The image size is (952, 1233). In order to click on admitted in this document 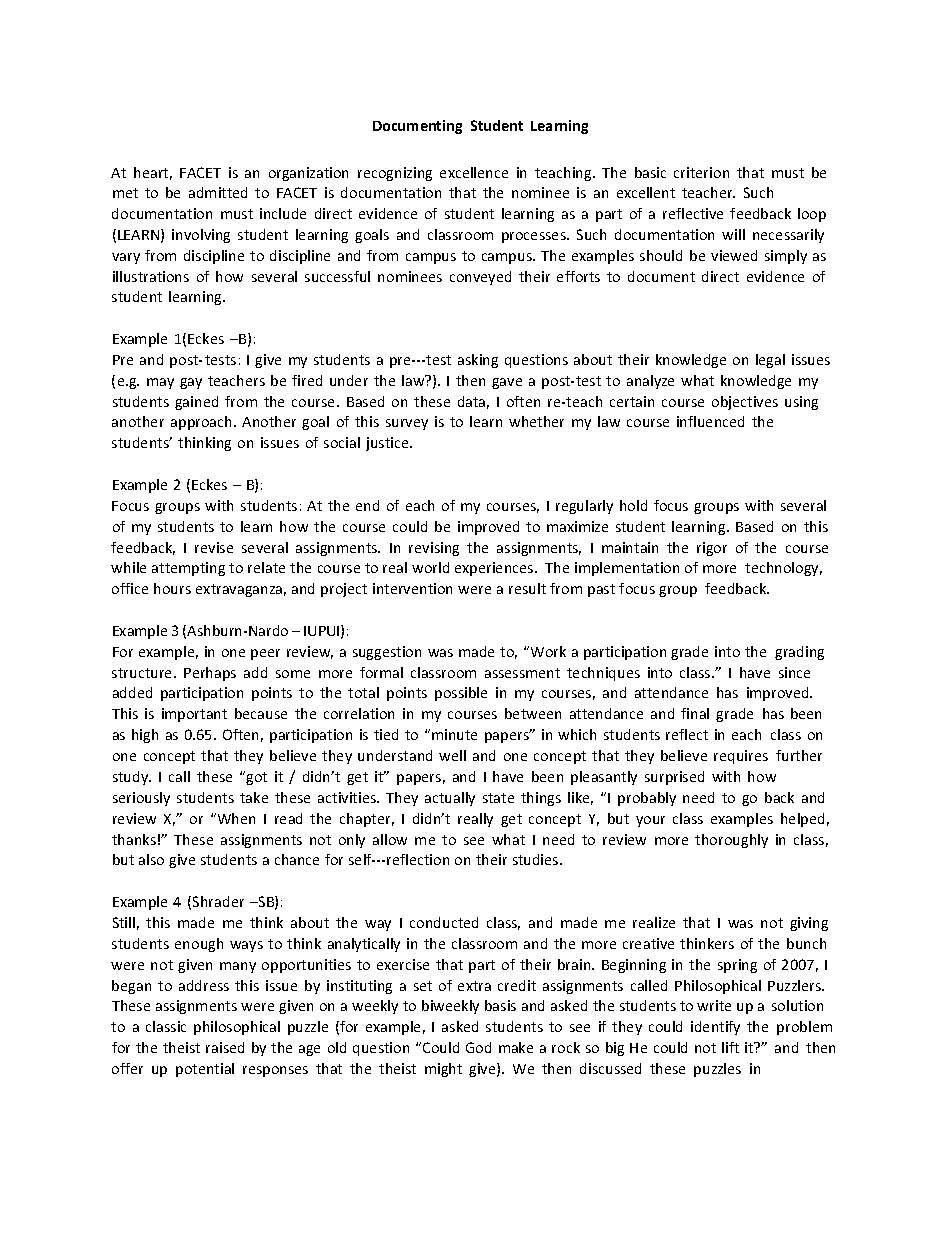, I will do `click(218, 192)`.
